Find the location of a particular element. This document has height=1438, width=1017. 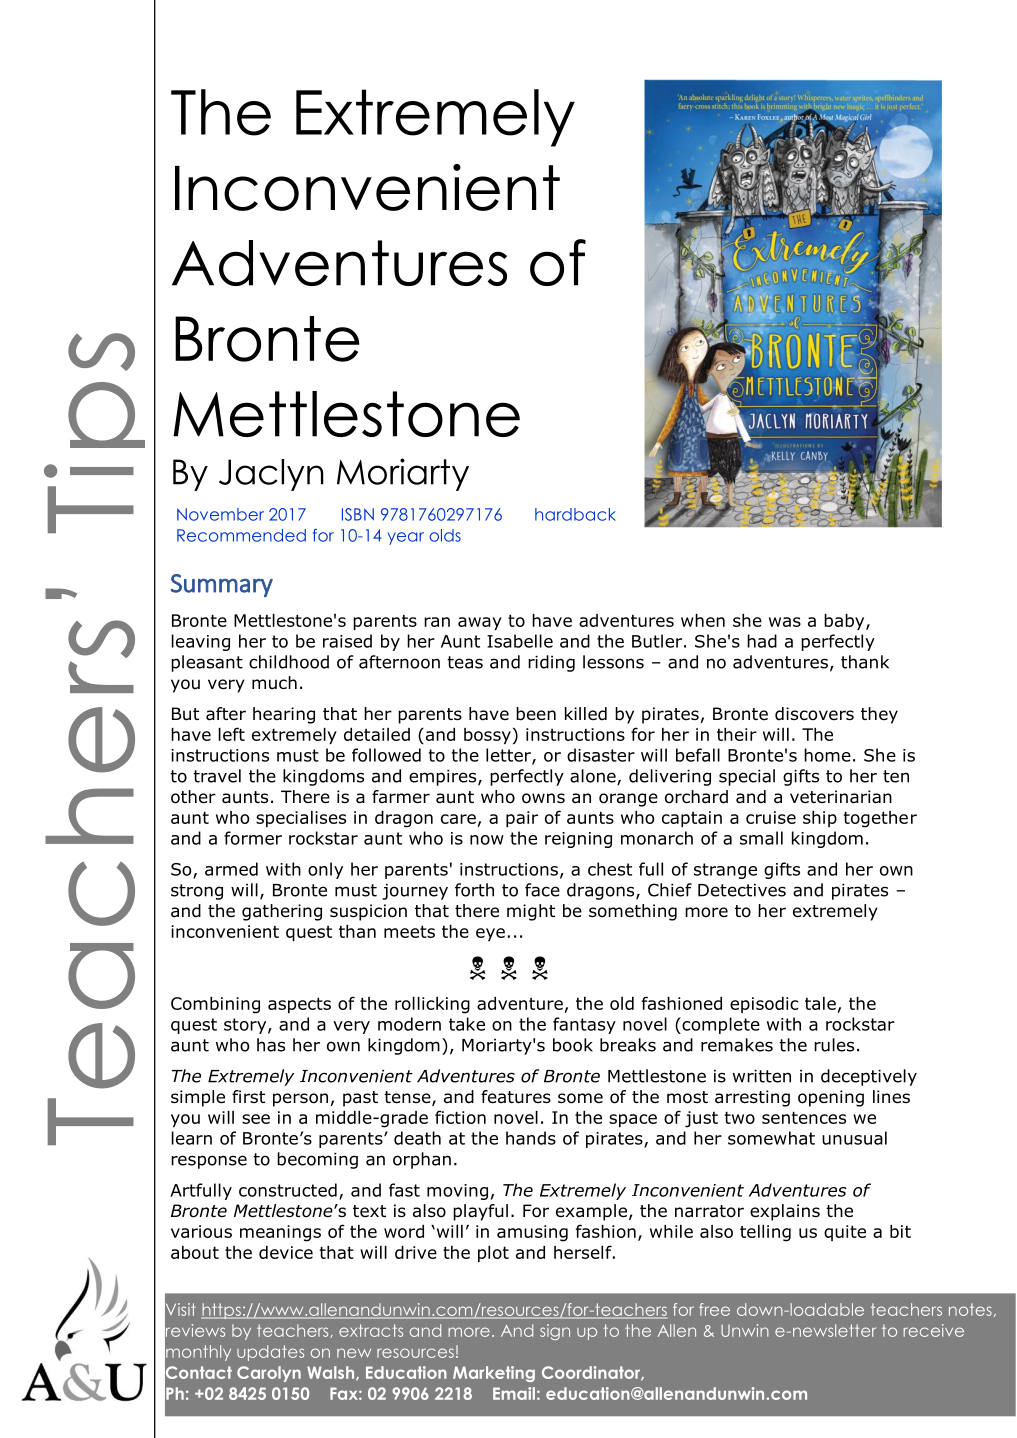

hearing is located at coordinates (284, 715).
